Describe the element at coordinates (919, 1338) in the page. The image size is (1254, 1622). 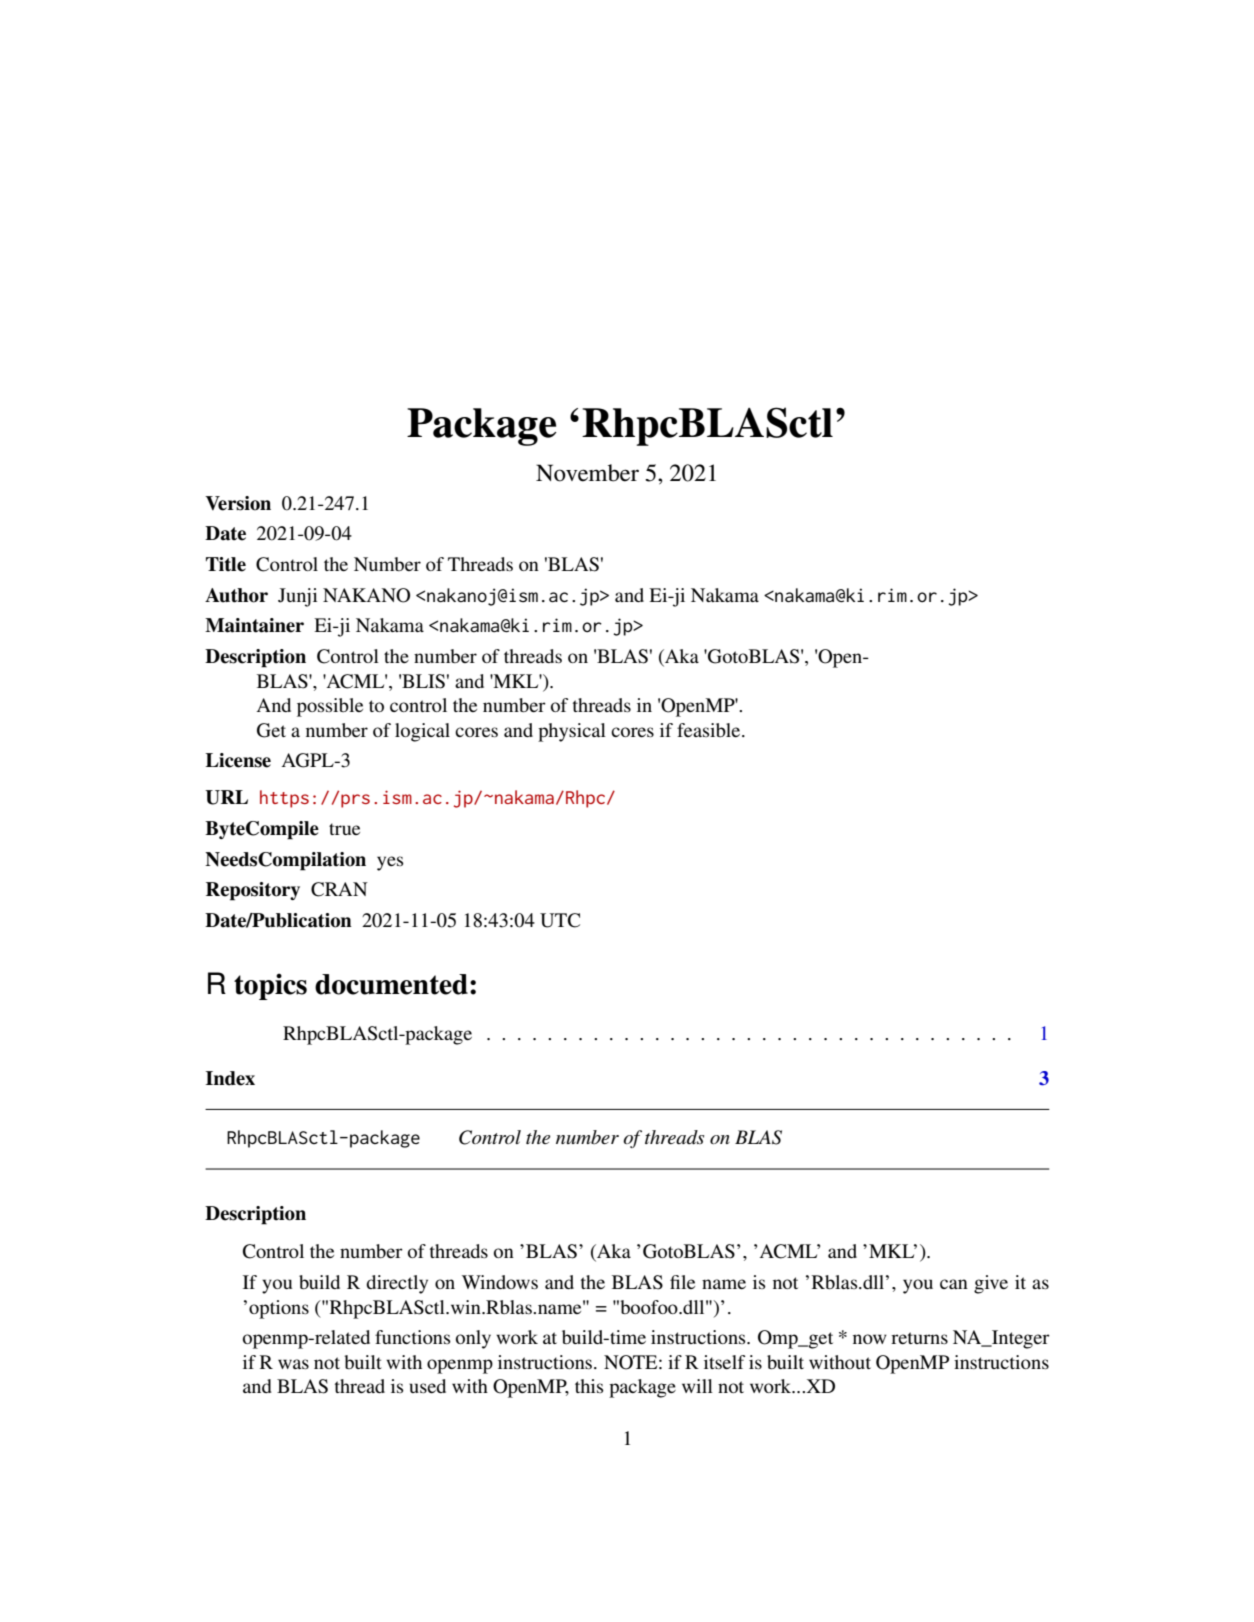
I see `returns` at that location.
